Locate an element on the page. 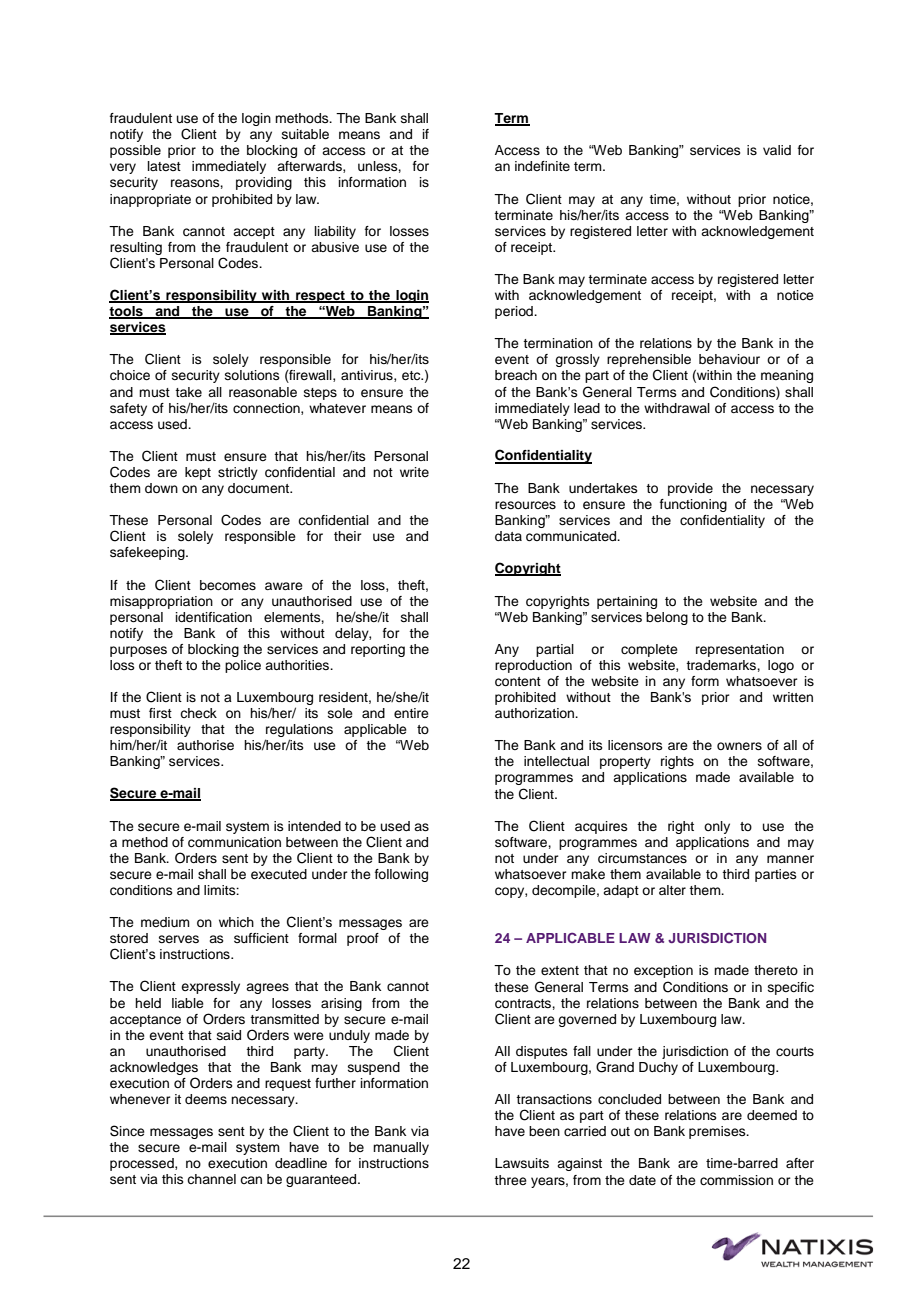 This document has width=924, height=1308. alter is located at coordinates (672, 890).
